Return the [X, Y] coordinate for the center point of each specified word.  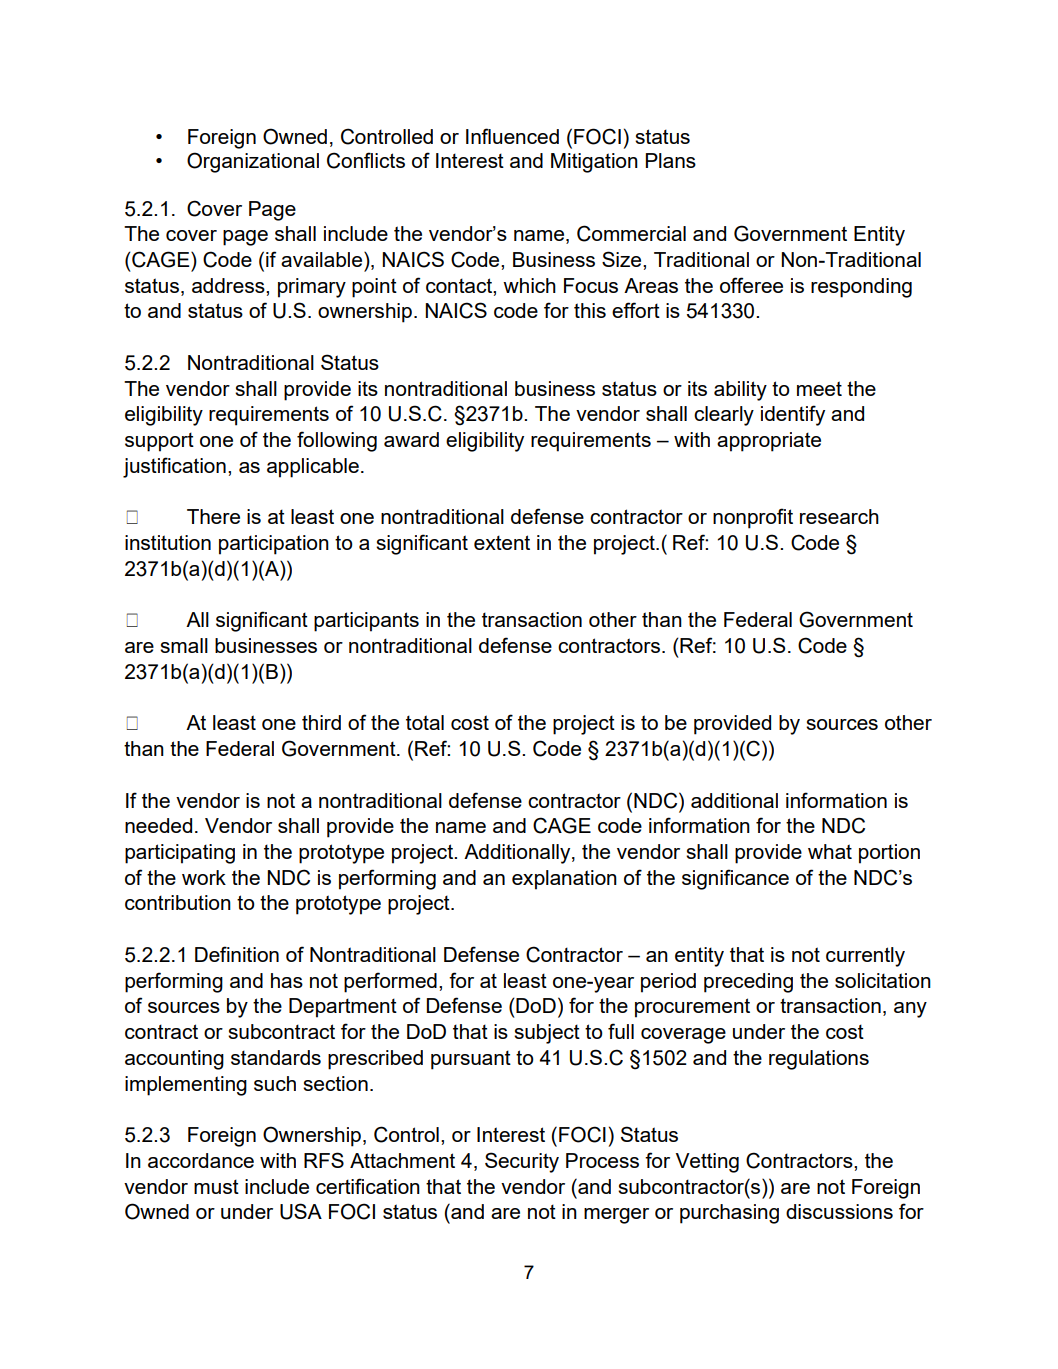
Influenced [512, 136]
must [216, 1186]
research [839, 516]
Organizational [253, 162]
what [830, 851]
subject [547, 1034]
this [590, 310]
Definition [237, 954]
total [425, 722]
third [321, 722]
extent [502, 542]
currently [865, 957]
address [229, 285]
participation [274, 545]
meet [819, 388]
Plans [671, 160]
